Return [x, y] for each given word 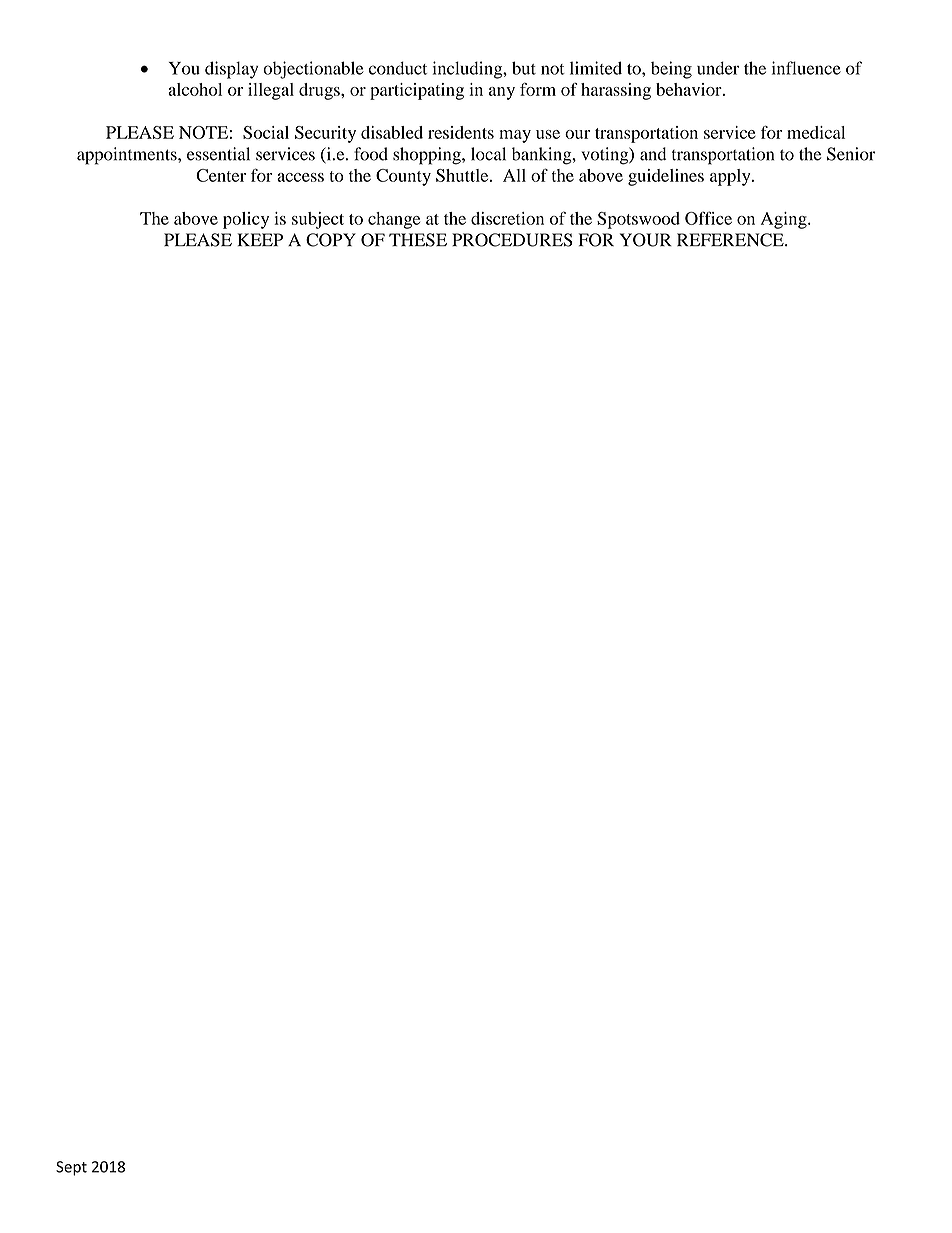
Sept [71, 1168]
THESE [418, 240]
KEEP [260, 239]
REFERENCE [731, 240]
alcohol [195, 89]
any [502, 93]
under [718, 68]
